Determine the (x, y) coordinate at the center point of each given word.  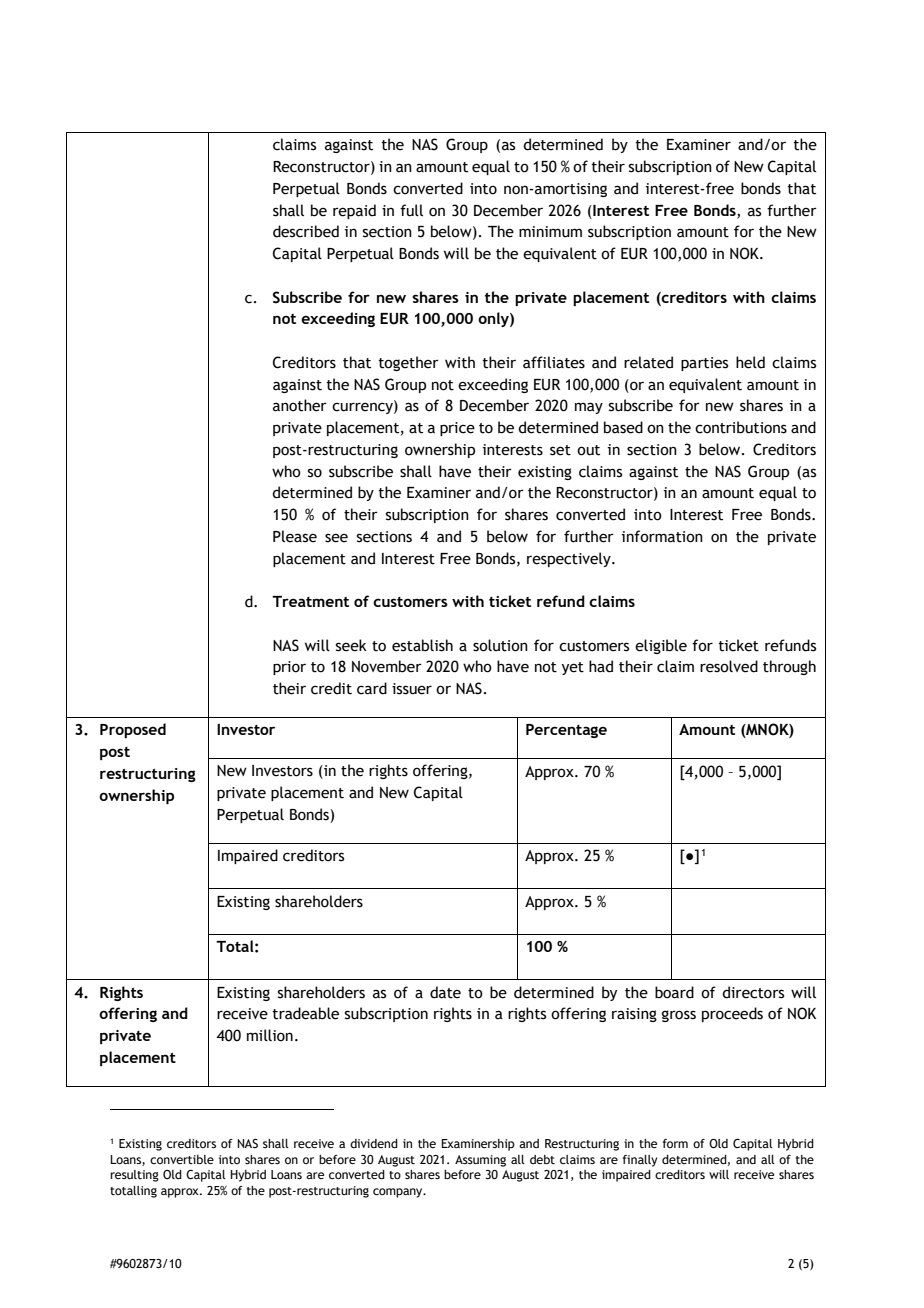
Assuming (480, 1161)
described (306, 231)
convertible (182, 1159)
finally (640, 1161)
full (411, 210)
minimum (550, 232)
